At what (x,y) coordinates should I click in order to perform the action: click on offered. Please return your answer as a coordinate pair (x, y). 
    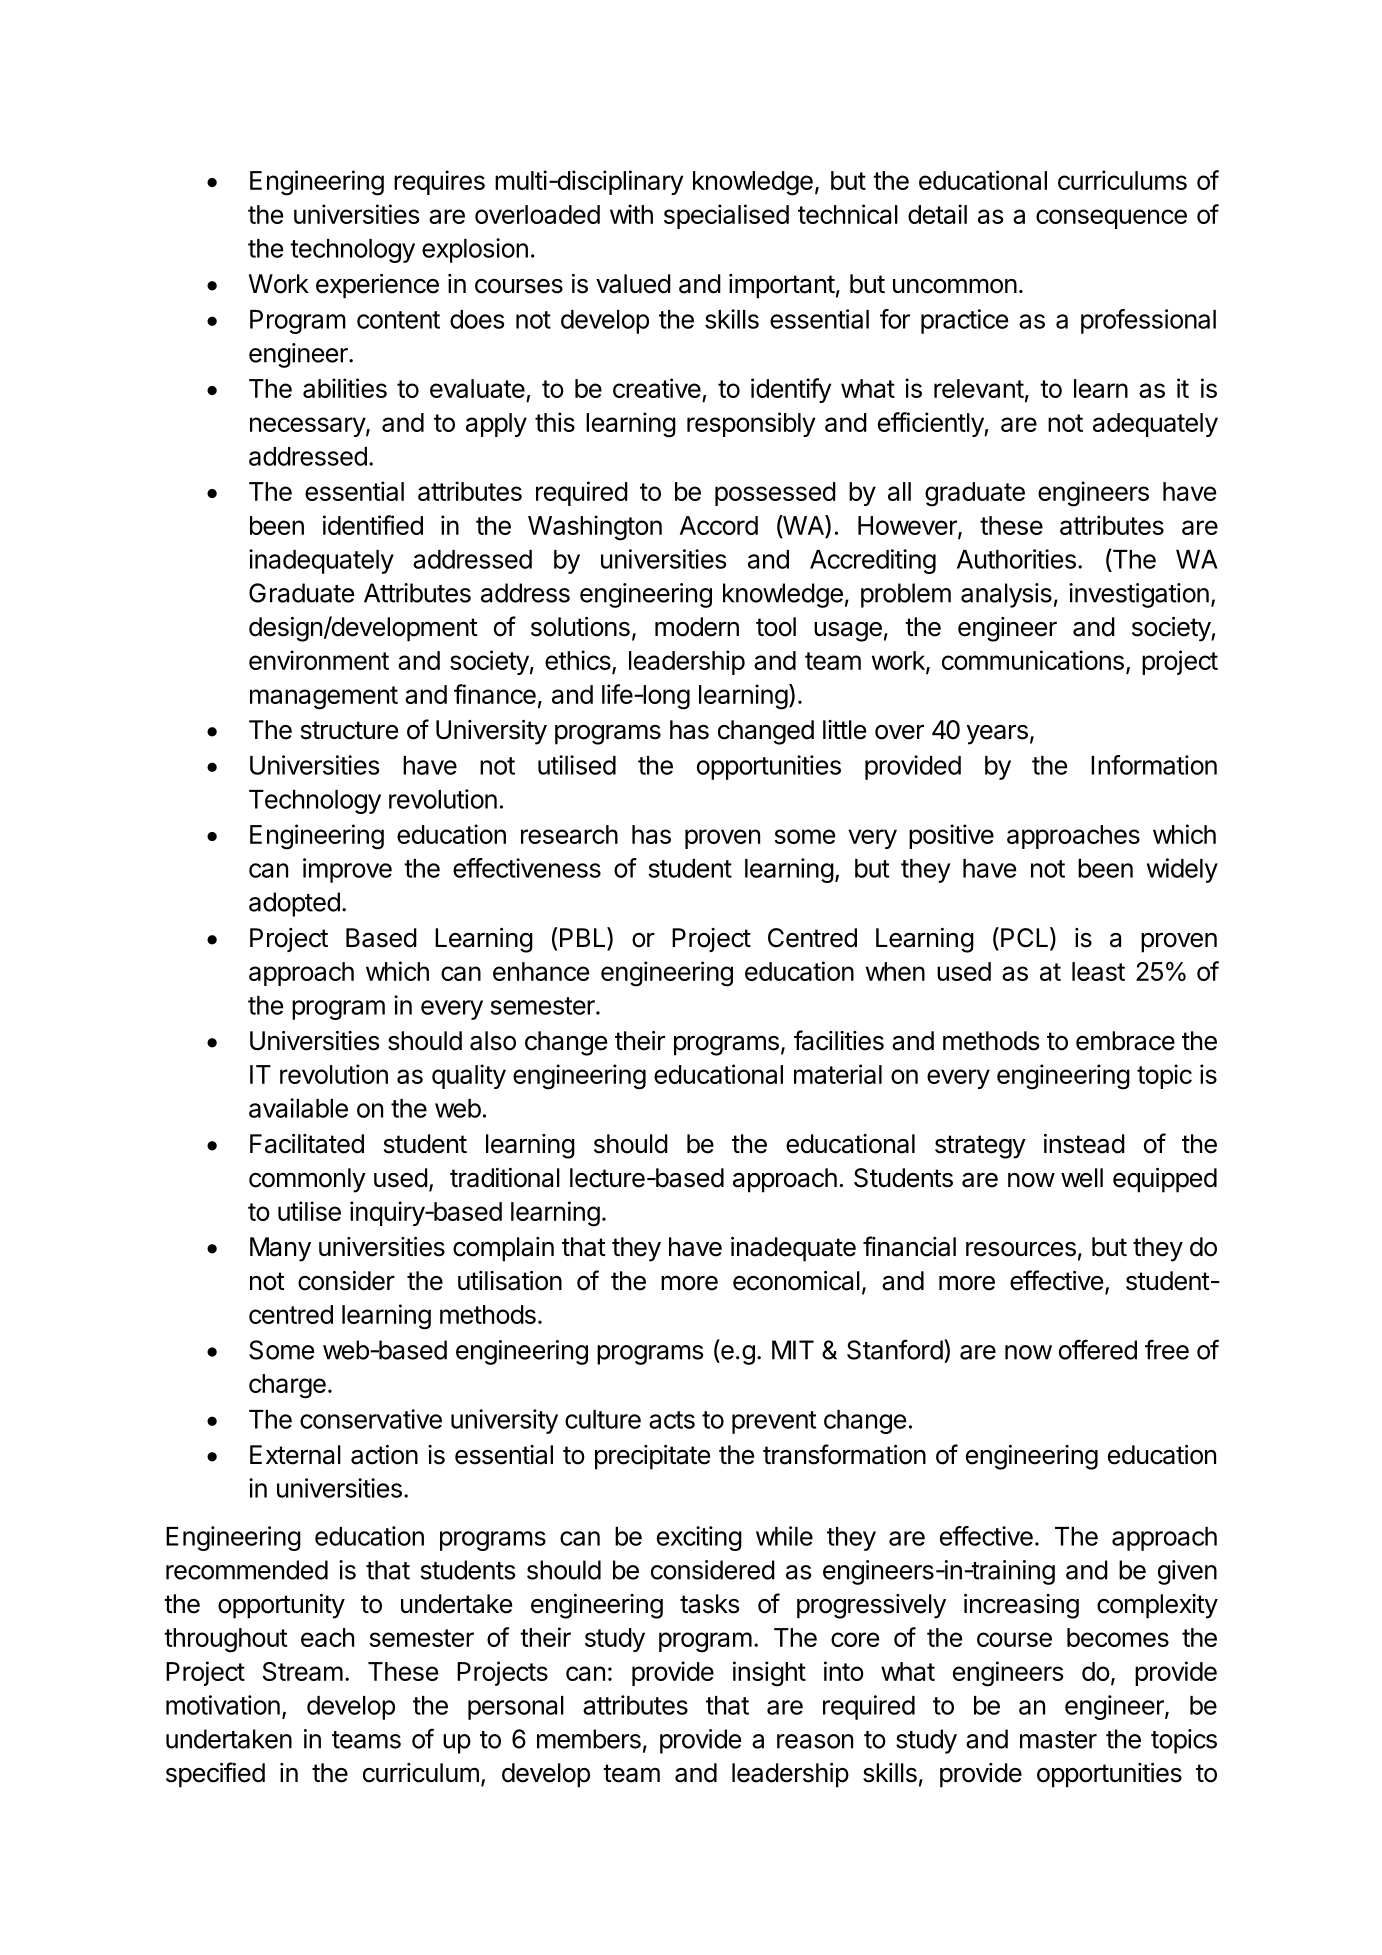
    Looking at the image, I should click on (1098, 1349).
